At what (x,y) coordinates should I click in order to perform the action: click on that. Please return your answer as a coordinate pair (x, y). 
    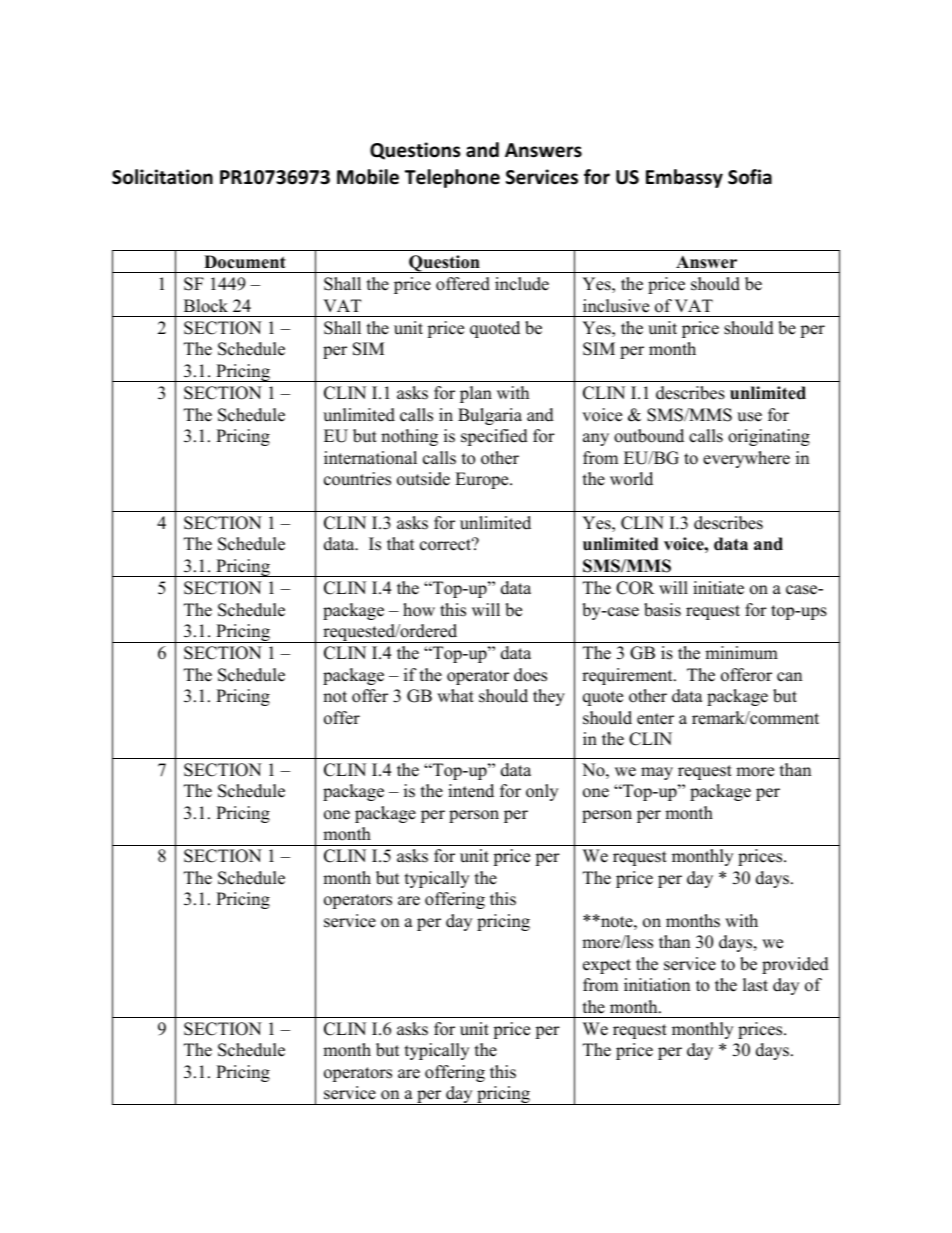
    Looking at the image, I should click on (401, 543).
